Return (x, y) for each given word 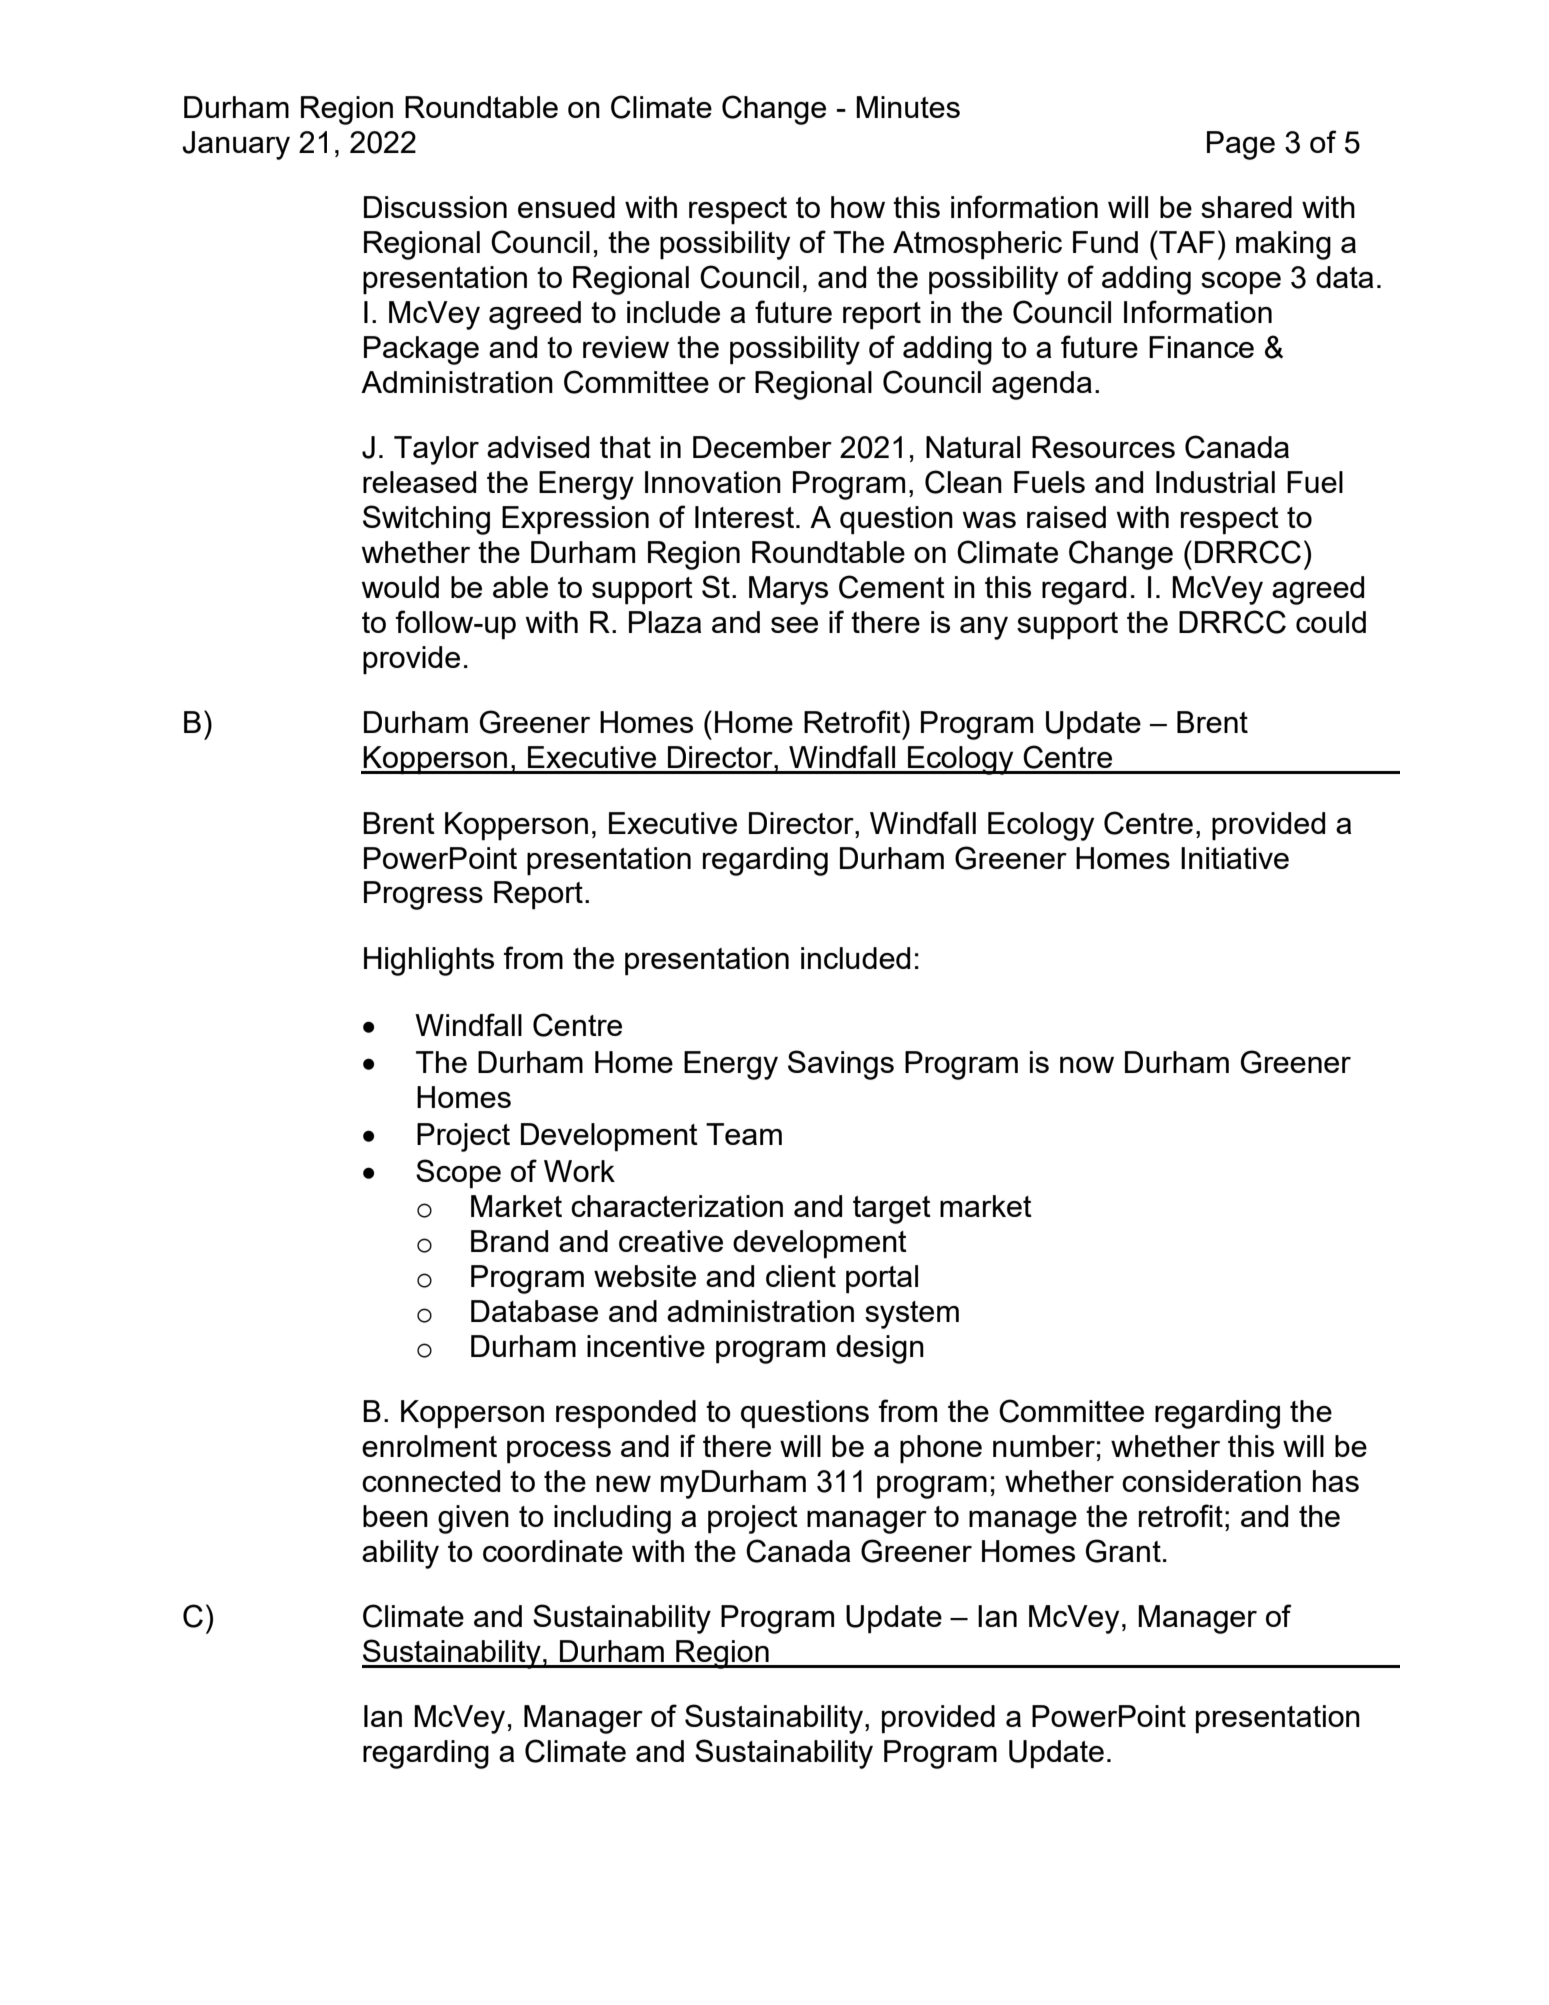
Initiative (1235, 858)
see (794, 625)
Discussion (435, 207)
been (395, 1516)
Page (1241, 145)
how (858, 207)
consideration (1211, 1481)
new (623, 1484)
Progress (423, 895)
